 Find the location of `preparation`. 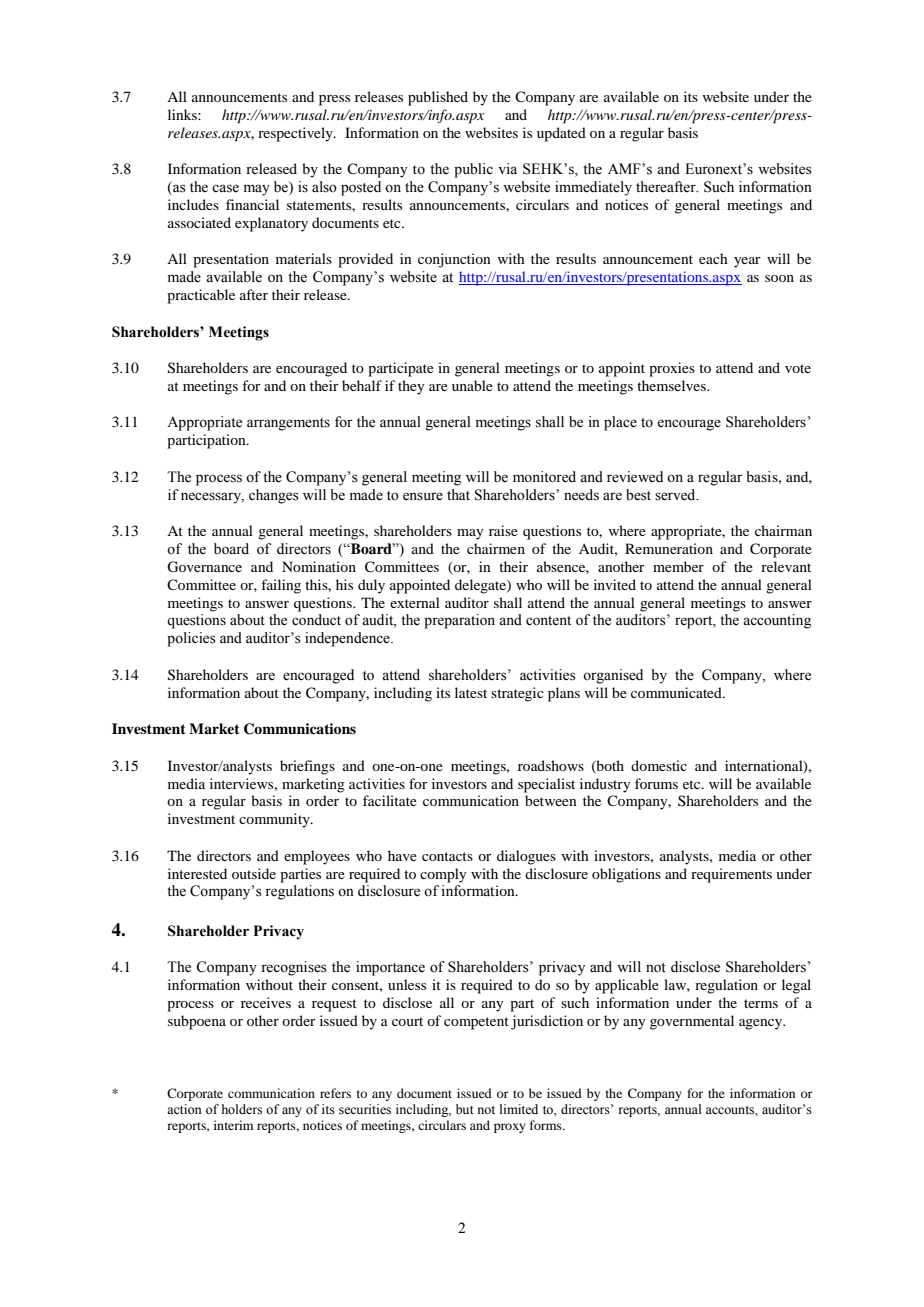

preparation is located at coordinates (459, 621).
